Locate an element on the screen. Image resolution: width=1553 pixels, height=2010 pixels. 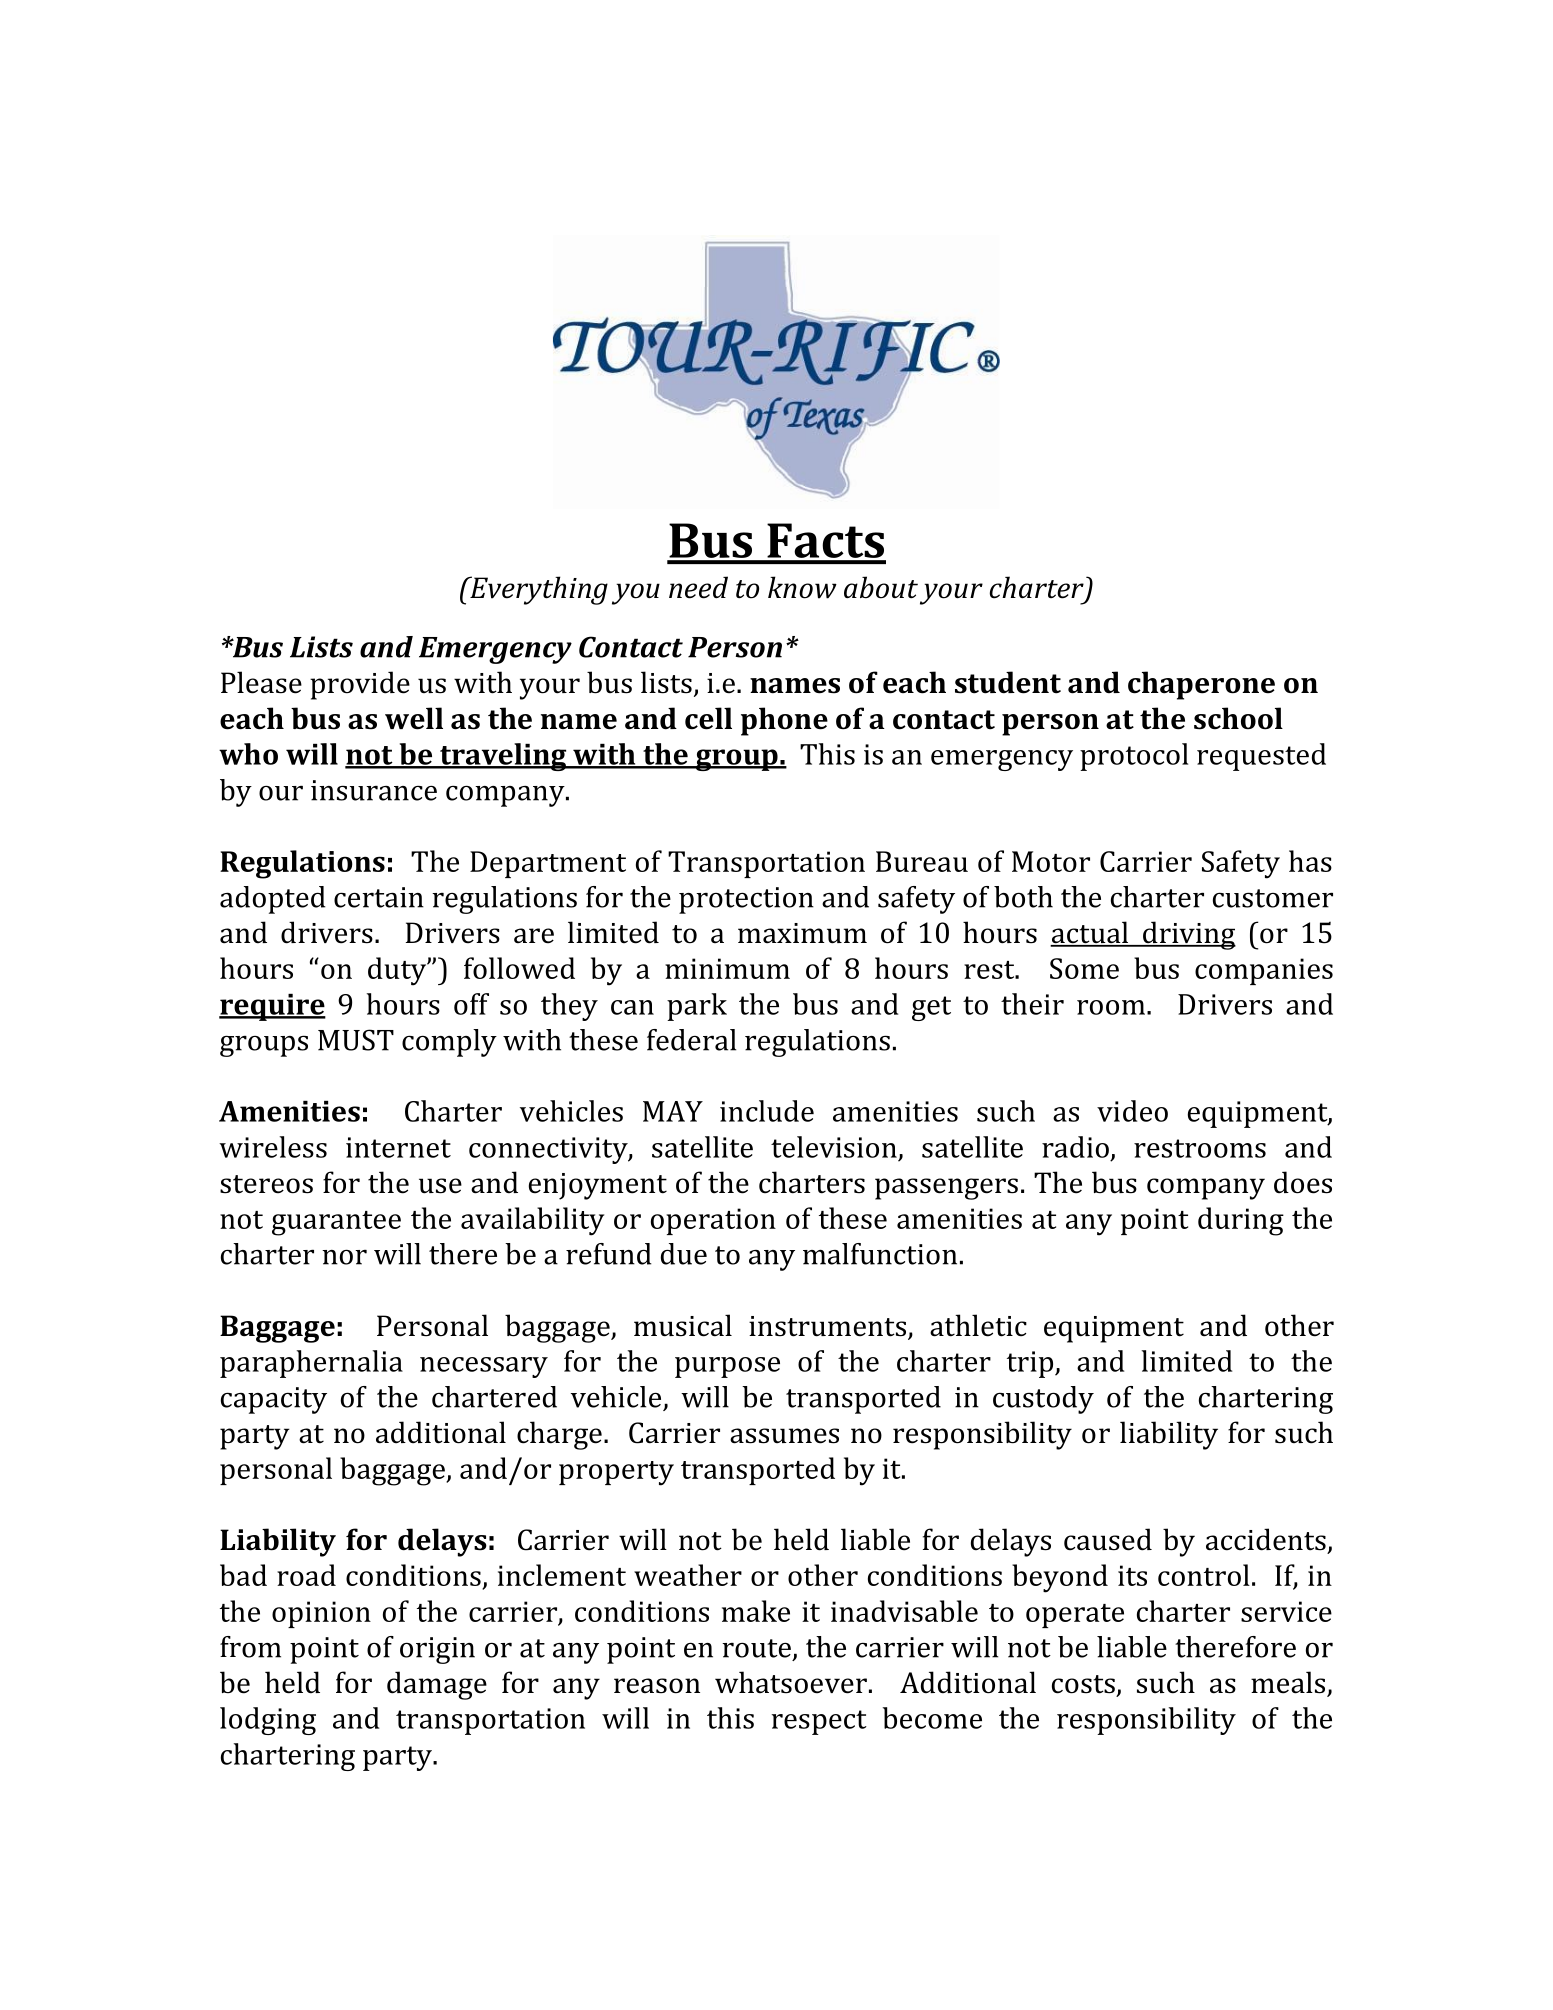
assumes is located at coordinates (784, 1436).
